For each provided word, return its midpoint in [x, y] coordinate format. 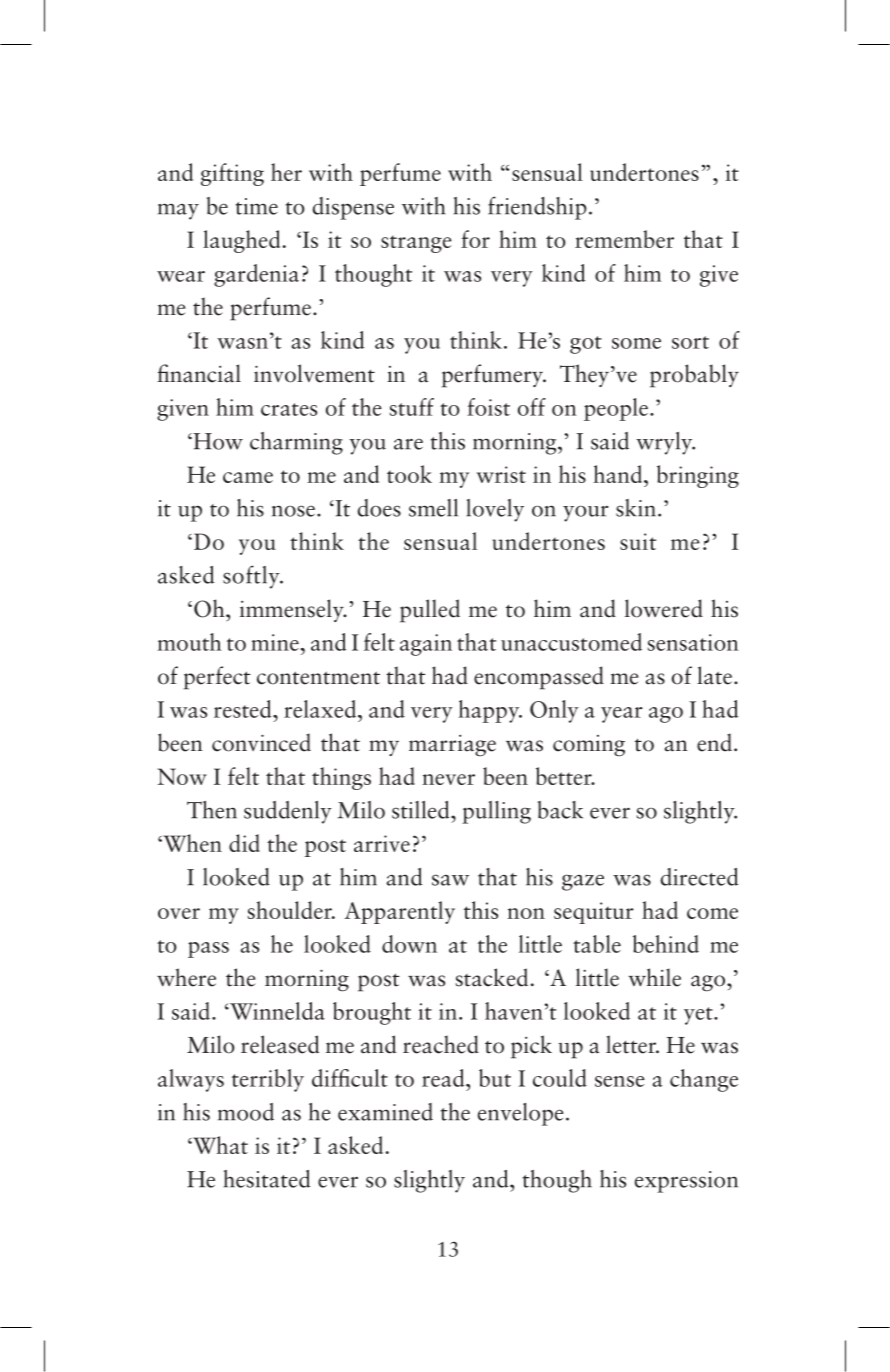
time [257, 206]
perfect [217, 678]
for [475, 239]
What [219, 1145]
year [622, 715]
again [426, 645]
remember [624, 239]
